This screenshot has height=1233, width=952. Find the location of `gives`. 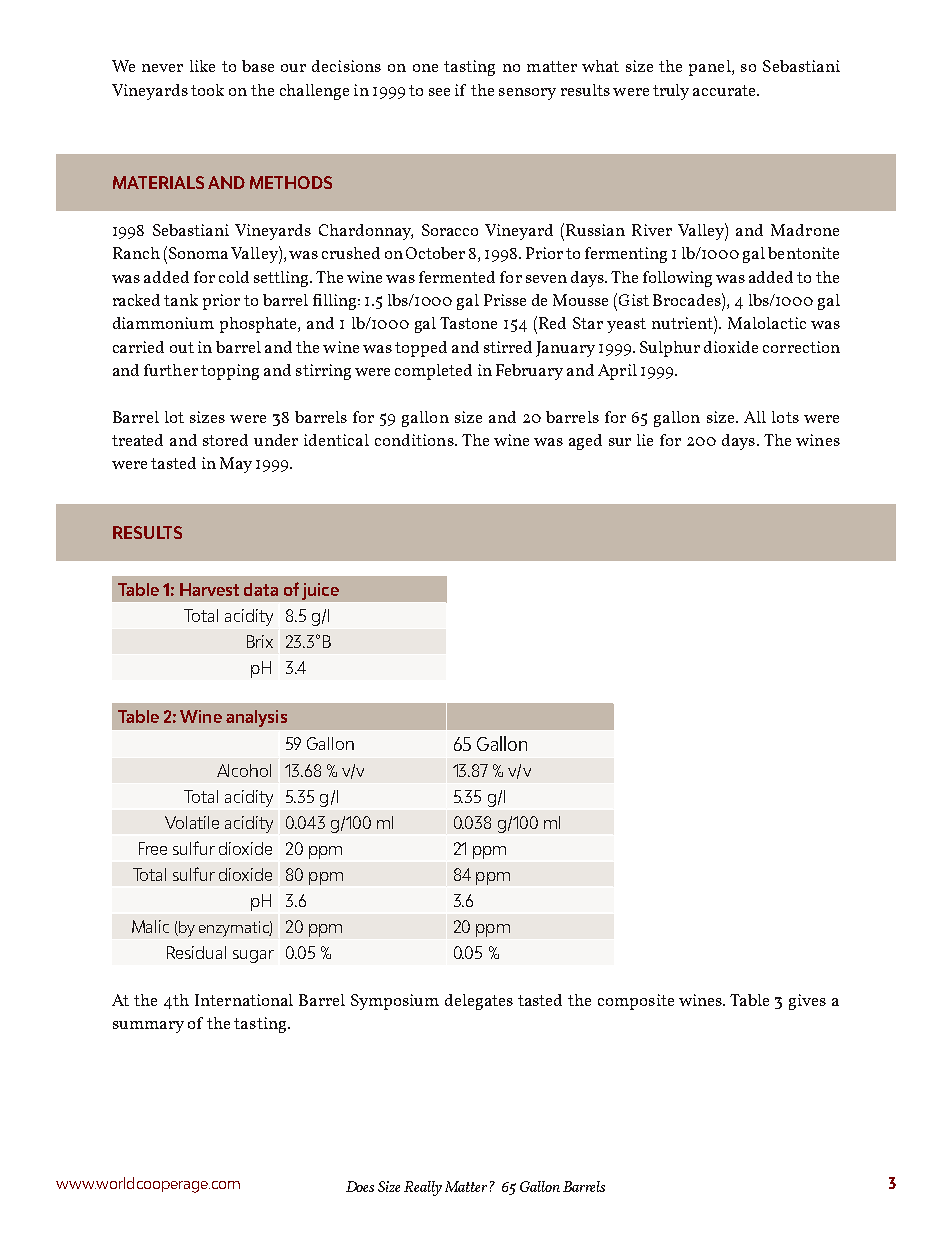

gives is located at coordinates (807, 1002).
